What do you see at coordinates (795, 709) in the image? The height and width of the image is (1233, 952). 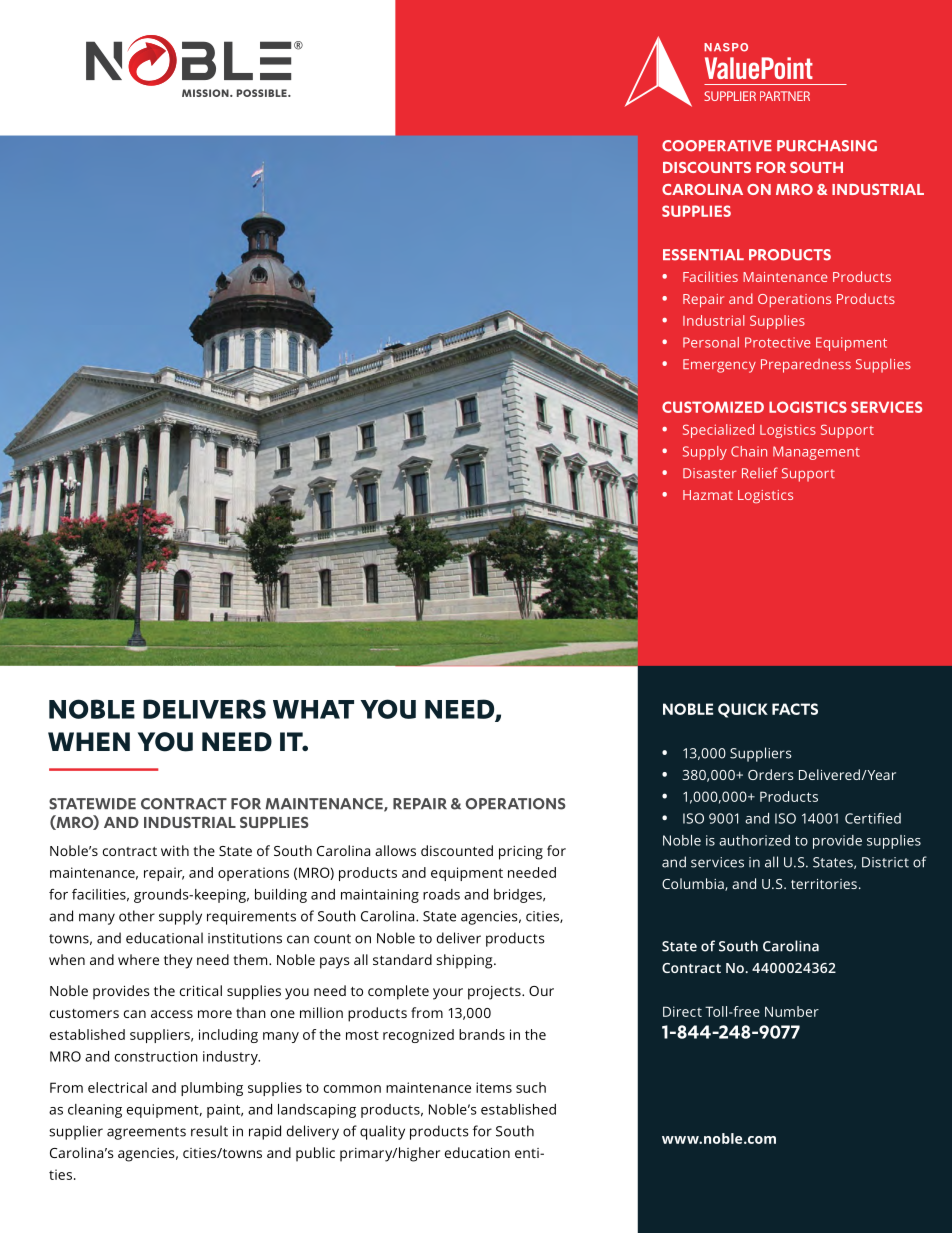 I see `FACTS` at bounding box center [795, 709].
